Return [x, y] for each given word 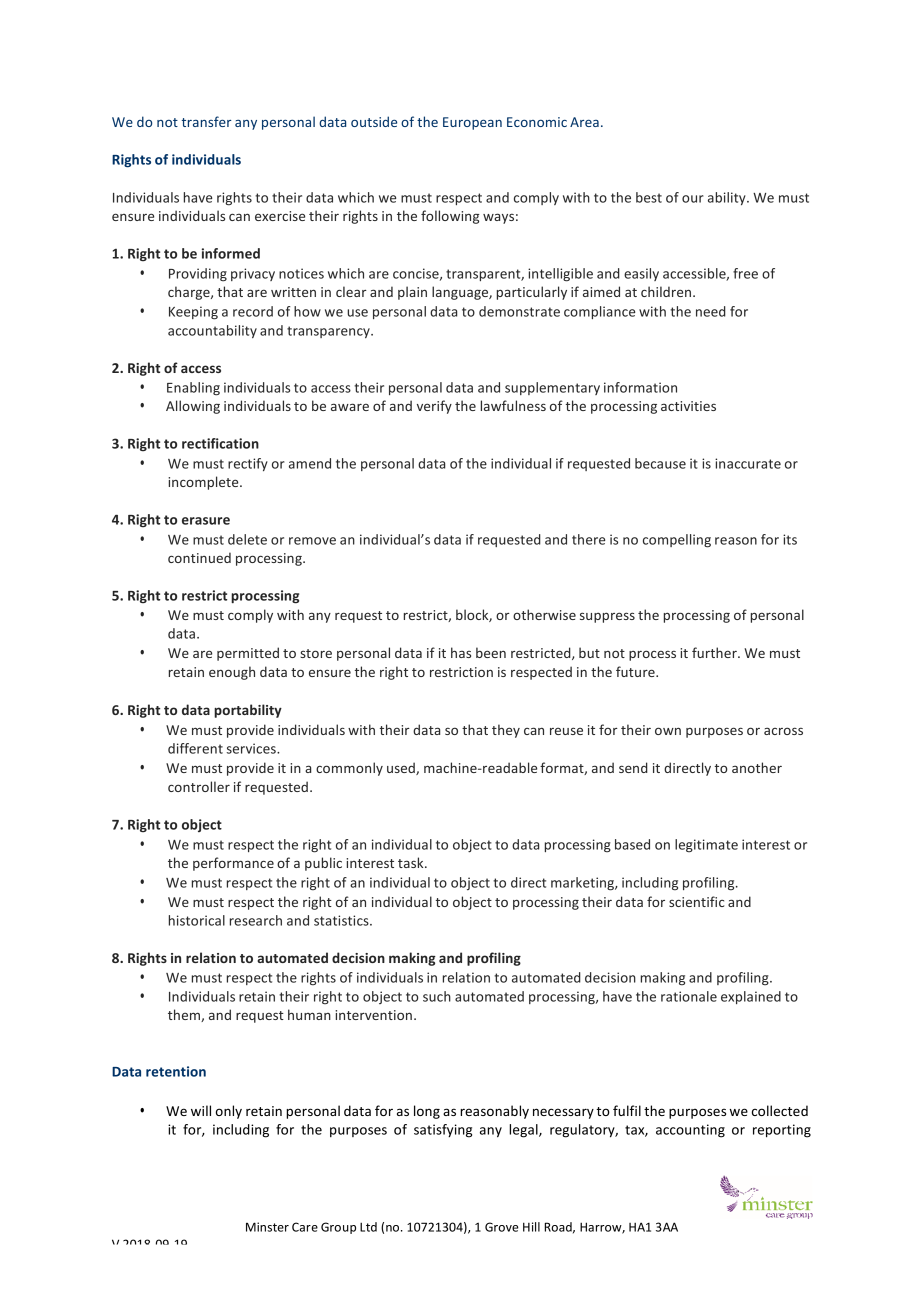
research [256, 920]
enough [232, 673]
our [693, 199]
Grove [502, 1227]
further [715, 652]
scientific [696, 901]
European [472, 123]
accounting [690, 1131]
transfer [207, 121]
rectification [220, 443]
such [437, 996]
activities [688, 406]
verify [434, 407]
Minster [267, 1227]
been [491, 652]
